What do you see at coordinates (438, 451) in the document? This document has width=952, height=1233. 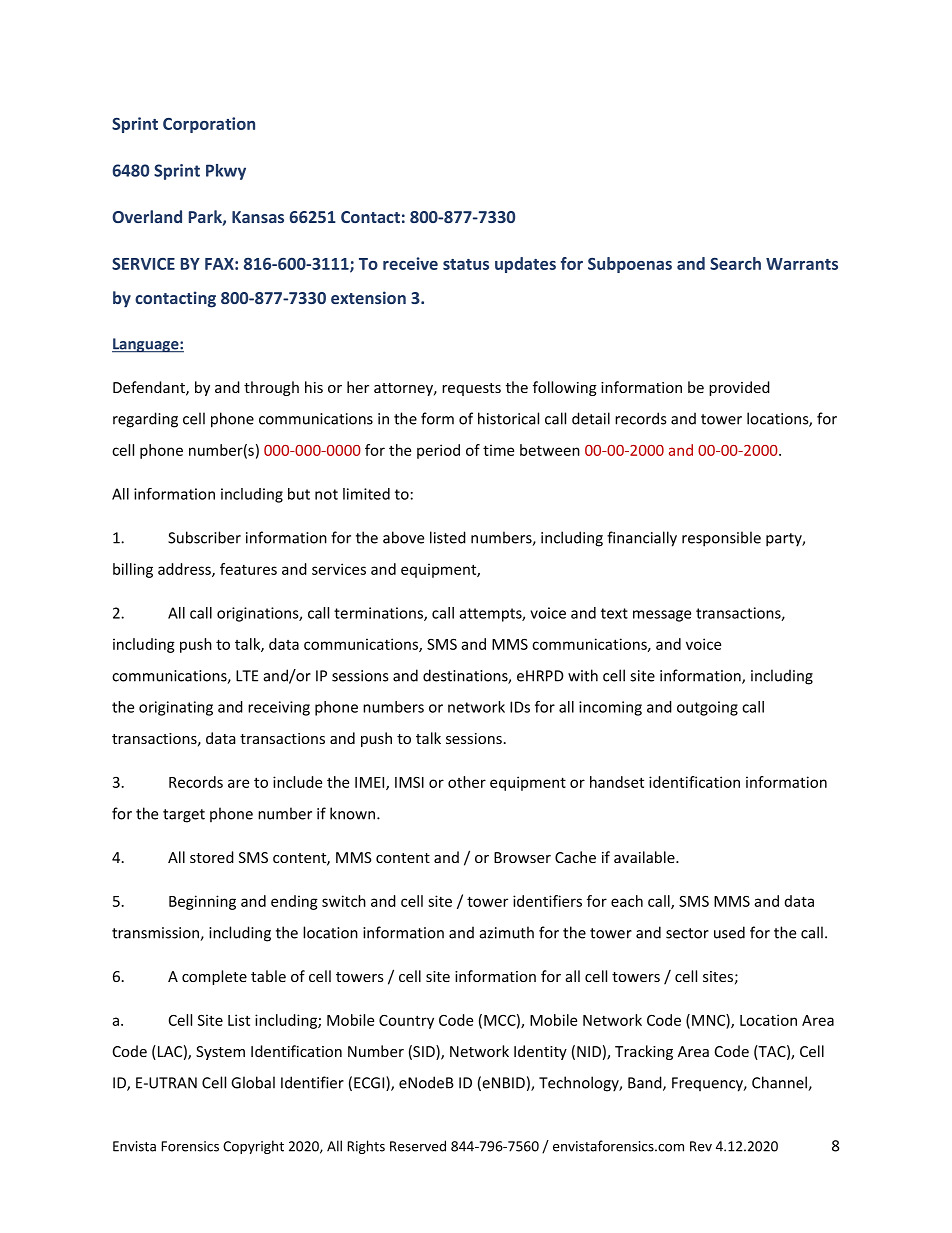 I see `period` at bounding box center [438, 451].
